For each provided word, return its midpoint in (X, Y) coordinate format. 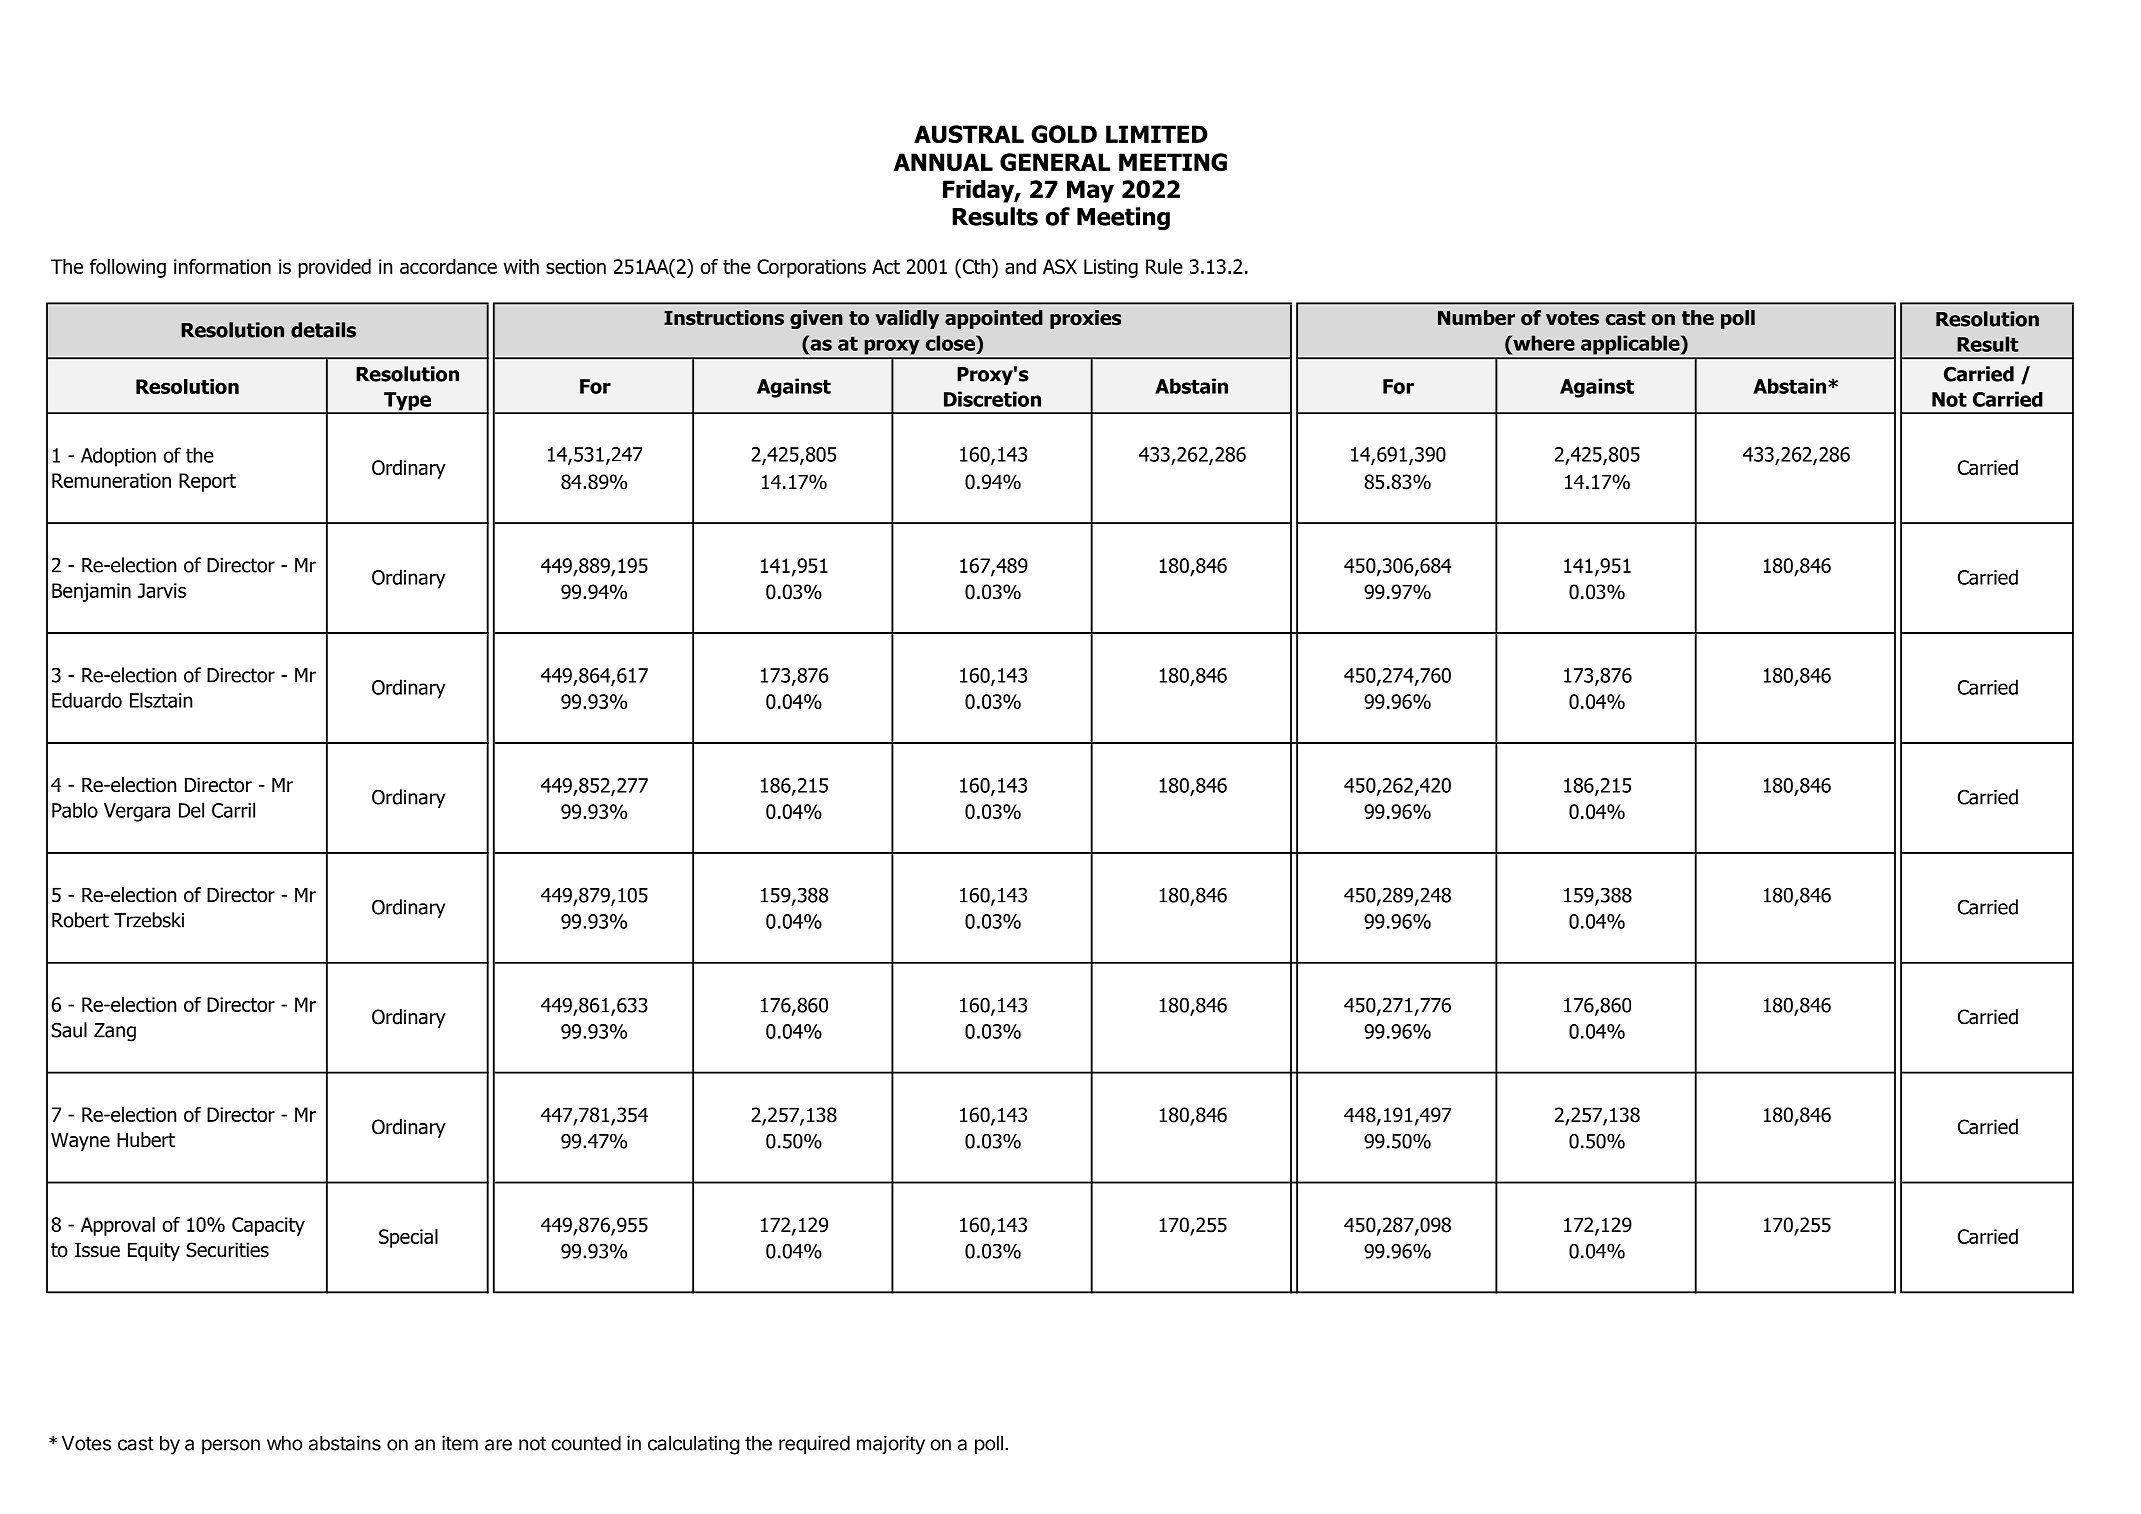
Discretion (992, 399)
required (814, 1445)
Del (191, 810)
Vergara (137, 812)
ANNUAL (943, 162)
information (222, 266)
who (284, 1443)
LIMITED (1157, 134)
